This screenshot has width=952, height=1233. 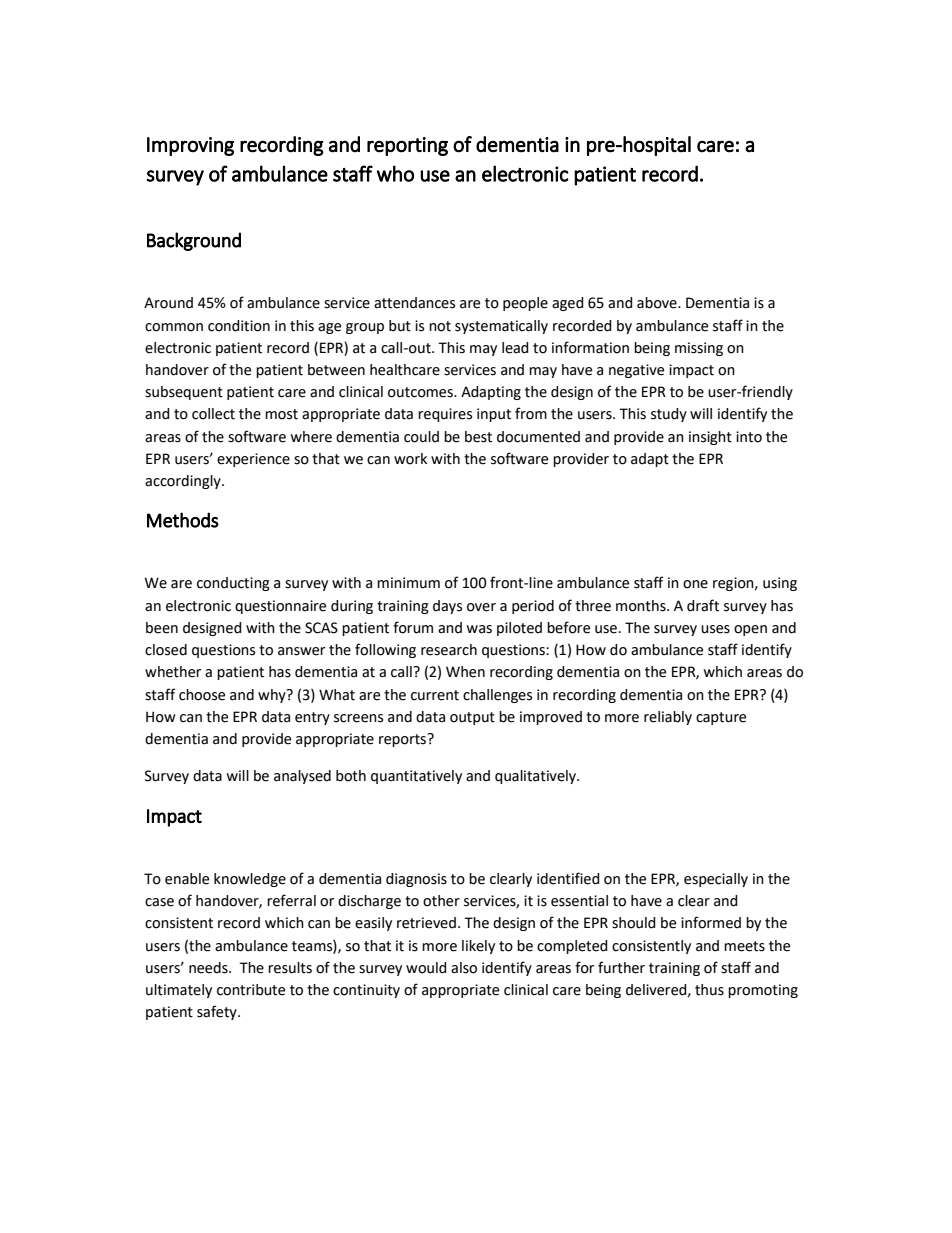 I want to click on contribute, so click(x=251, y=990).
